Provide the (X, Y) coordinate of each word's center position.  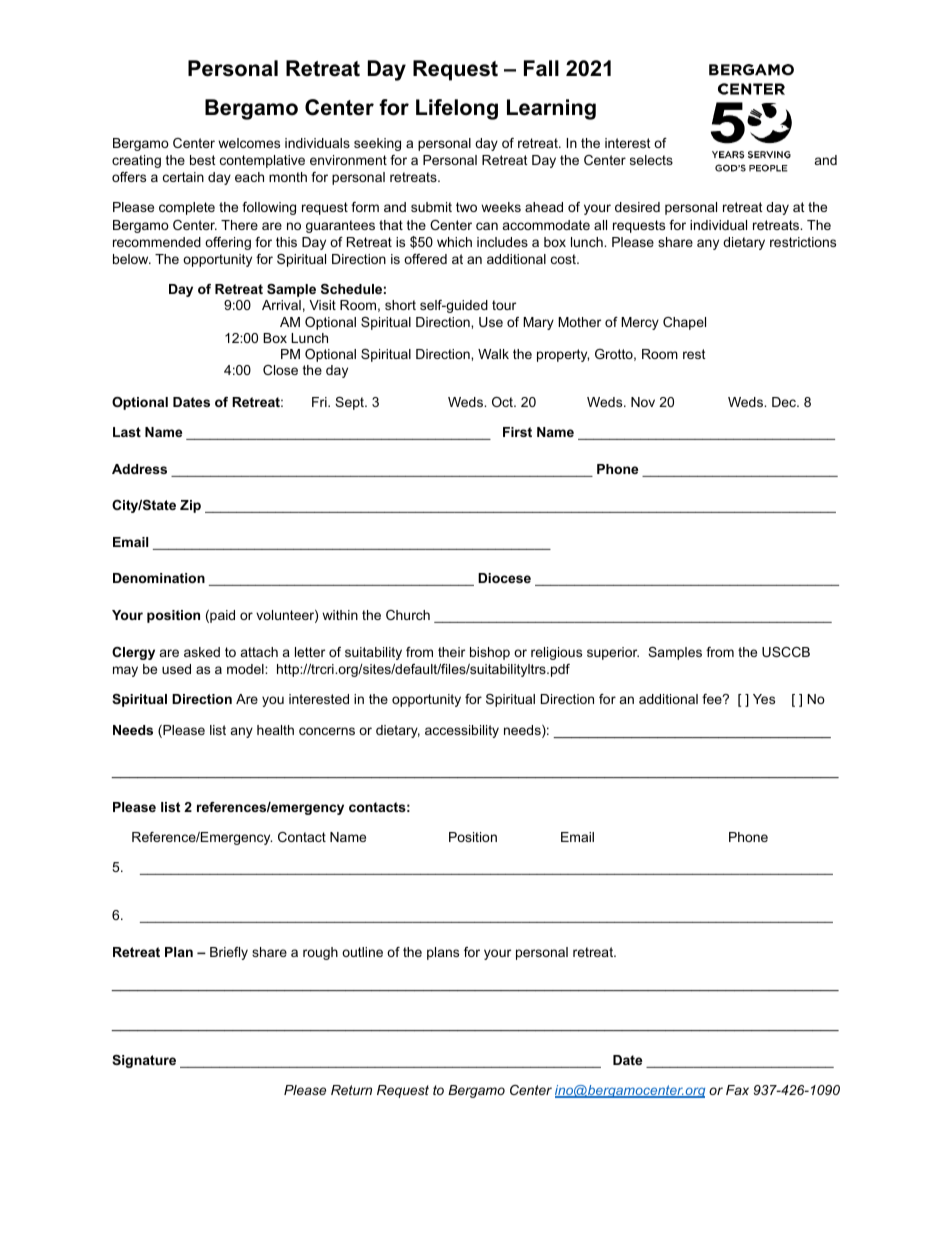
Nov (643, 402)
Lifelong (457, 109)
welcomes (249, 143)
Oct (503, 402)
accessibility (462, 731)
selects (651, 160)
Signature (144, 1061)
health (275, 730)
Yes (764, 699)
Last (127, 432)
